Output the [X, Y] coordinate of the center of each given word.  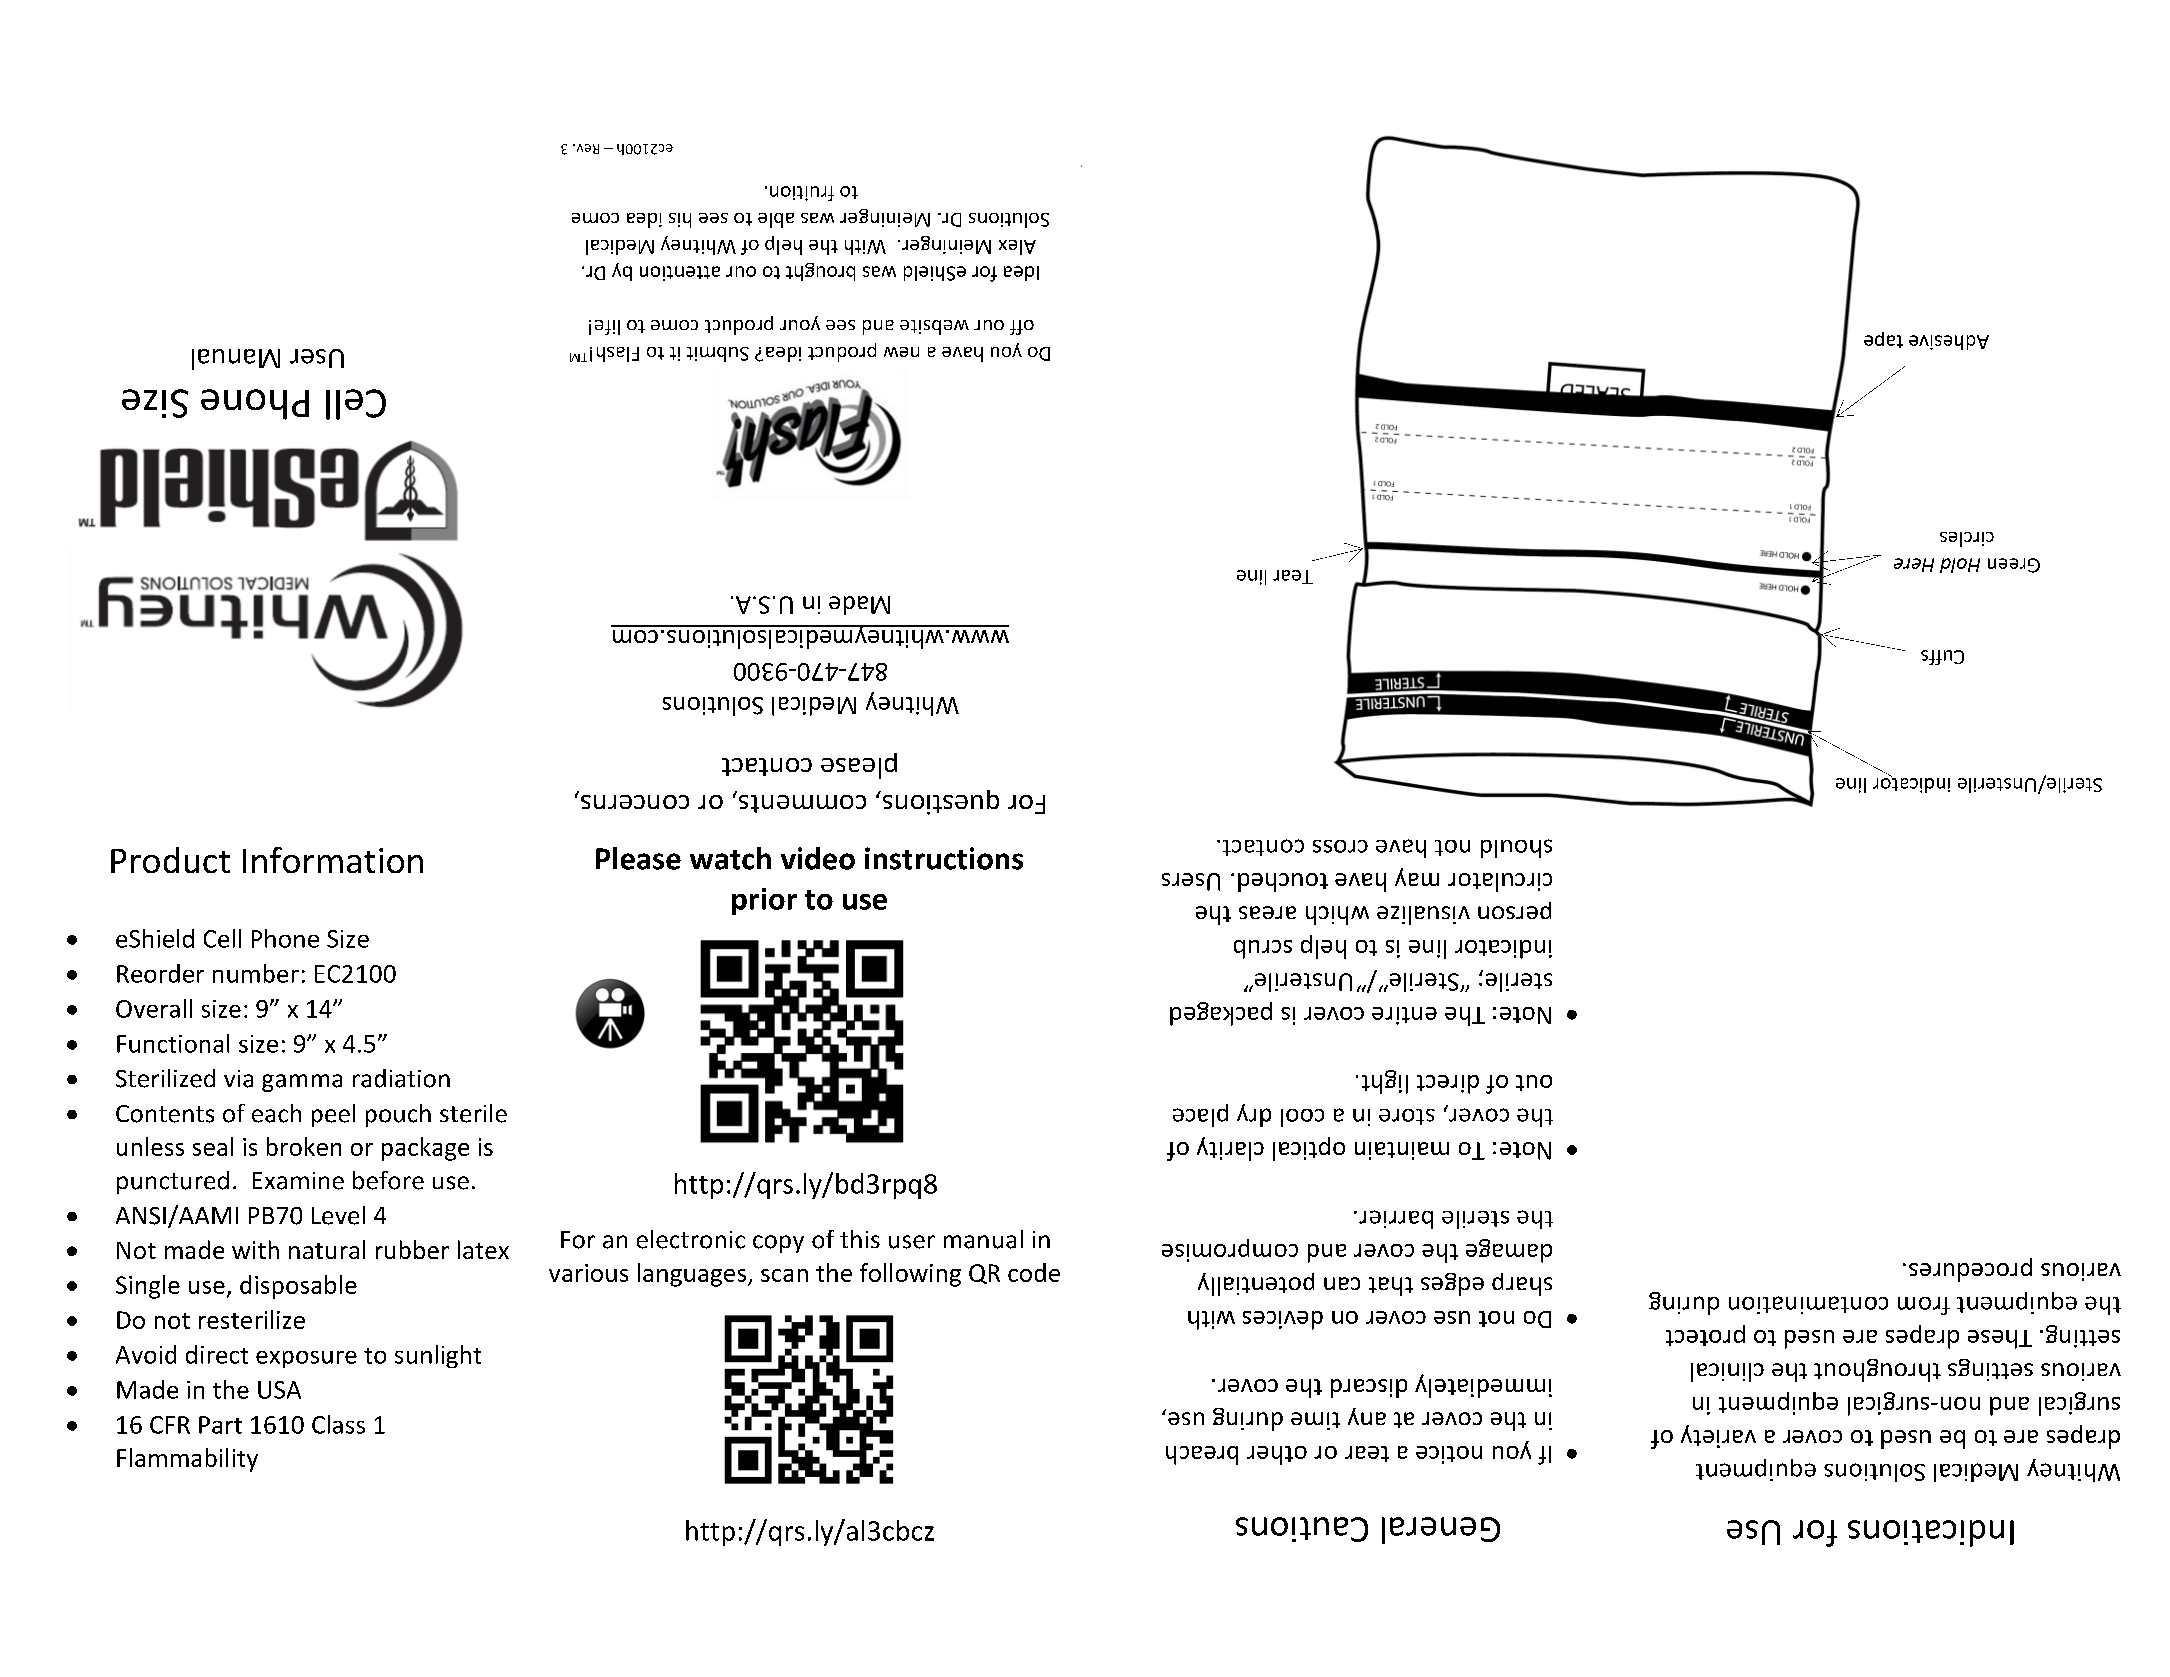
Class [338, 1424]
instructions [944, 858]
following [910, 1275]
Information [333, 860]
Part [220, 1425]
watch [730, 858]
